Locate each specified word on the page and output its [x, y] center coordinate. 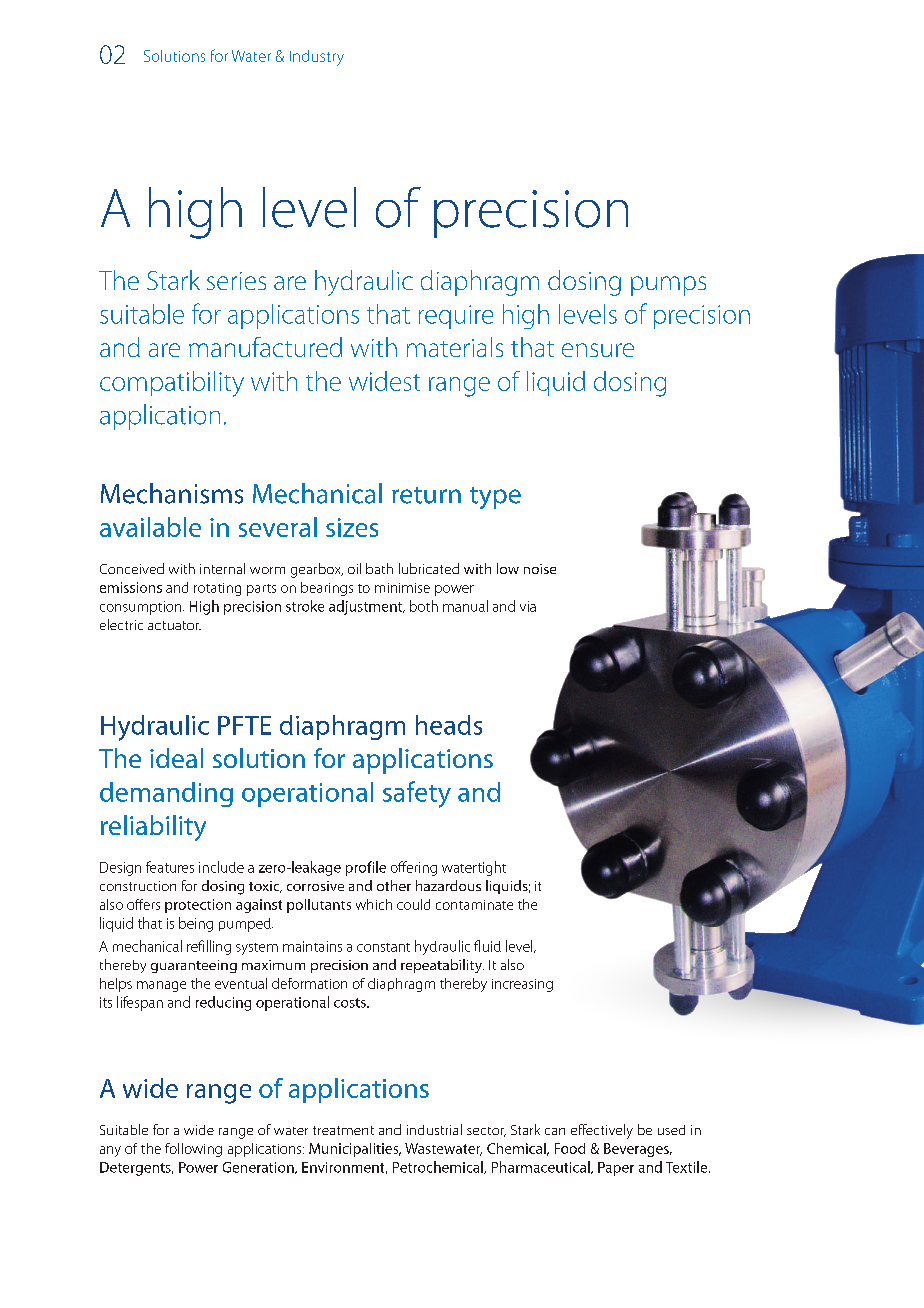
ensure [598, 350]
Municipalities [355, 1150]
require [456, 317]
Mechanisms [172, 493]
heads [449, 725]
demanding [166, 794]
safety [417, 794]
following [193, 1150]
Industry [317, 58]
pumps [668, 286]
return [426, 495]
